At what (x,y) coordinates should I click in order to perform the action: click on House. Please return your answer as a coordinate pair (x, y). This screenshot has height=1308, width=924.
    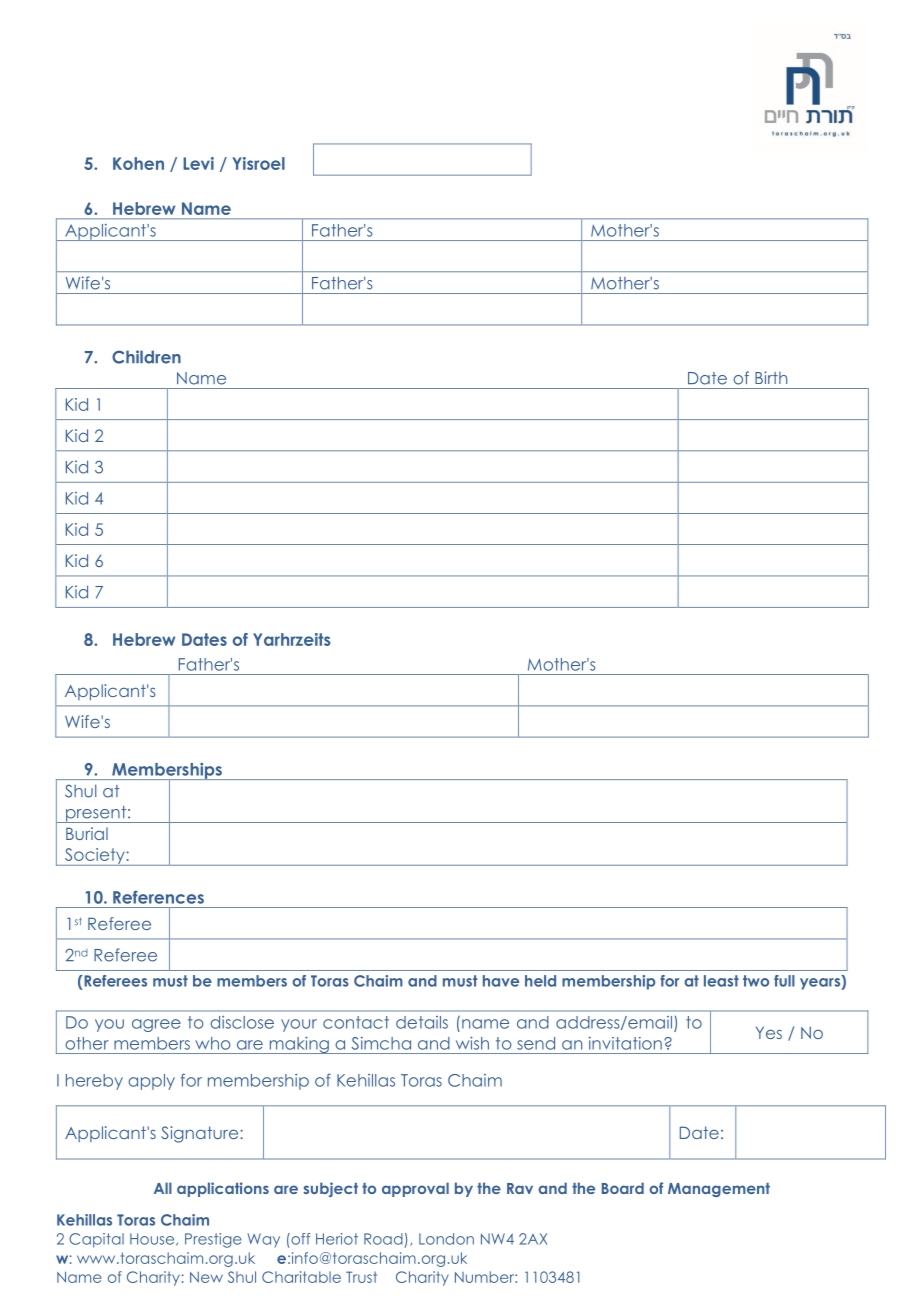
    Looking at the image, I should click on (153, 1239).
